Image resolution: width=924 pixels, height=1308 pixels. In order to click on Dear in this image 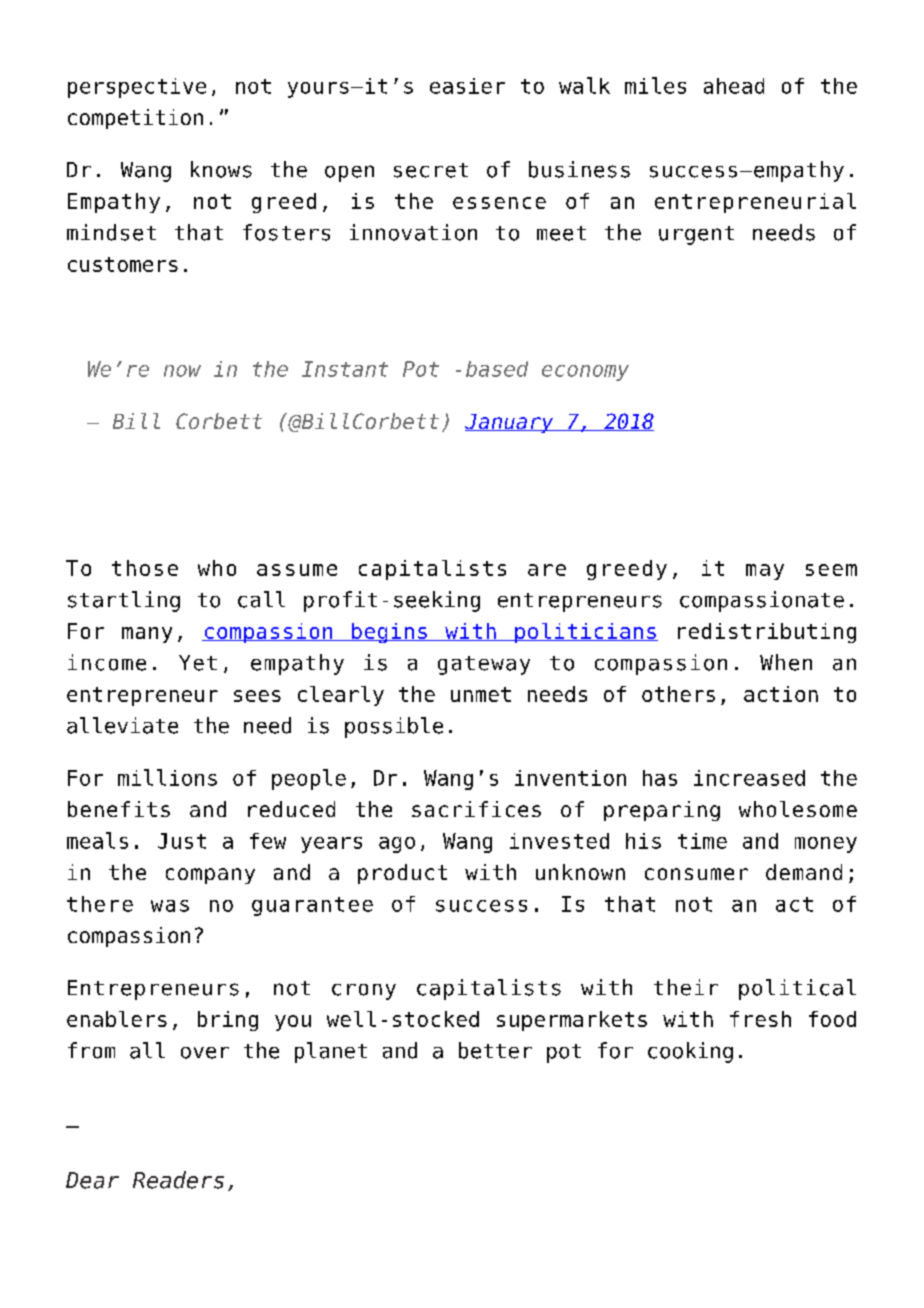, I will do `click(92, 1180)`.
